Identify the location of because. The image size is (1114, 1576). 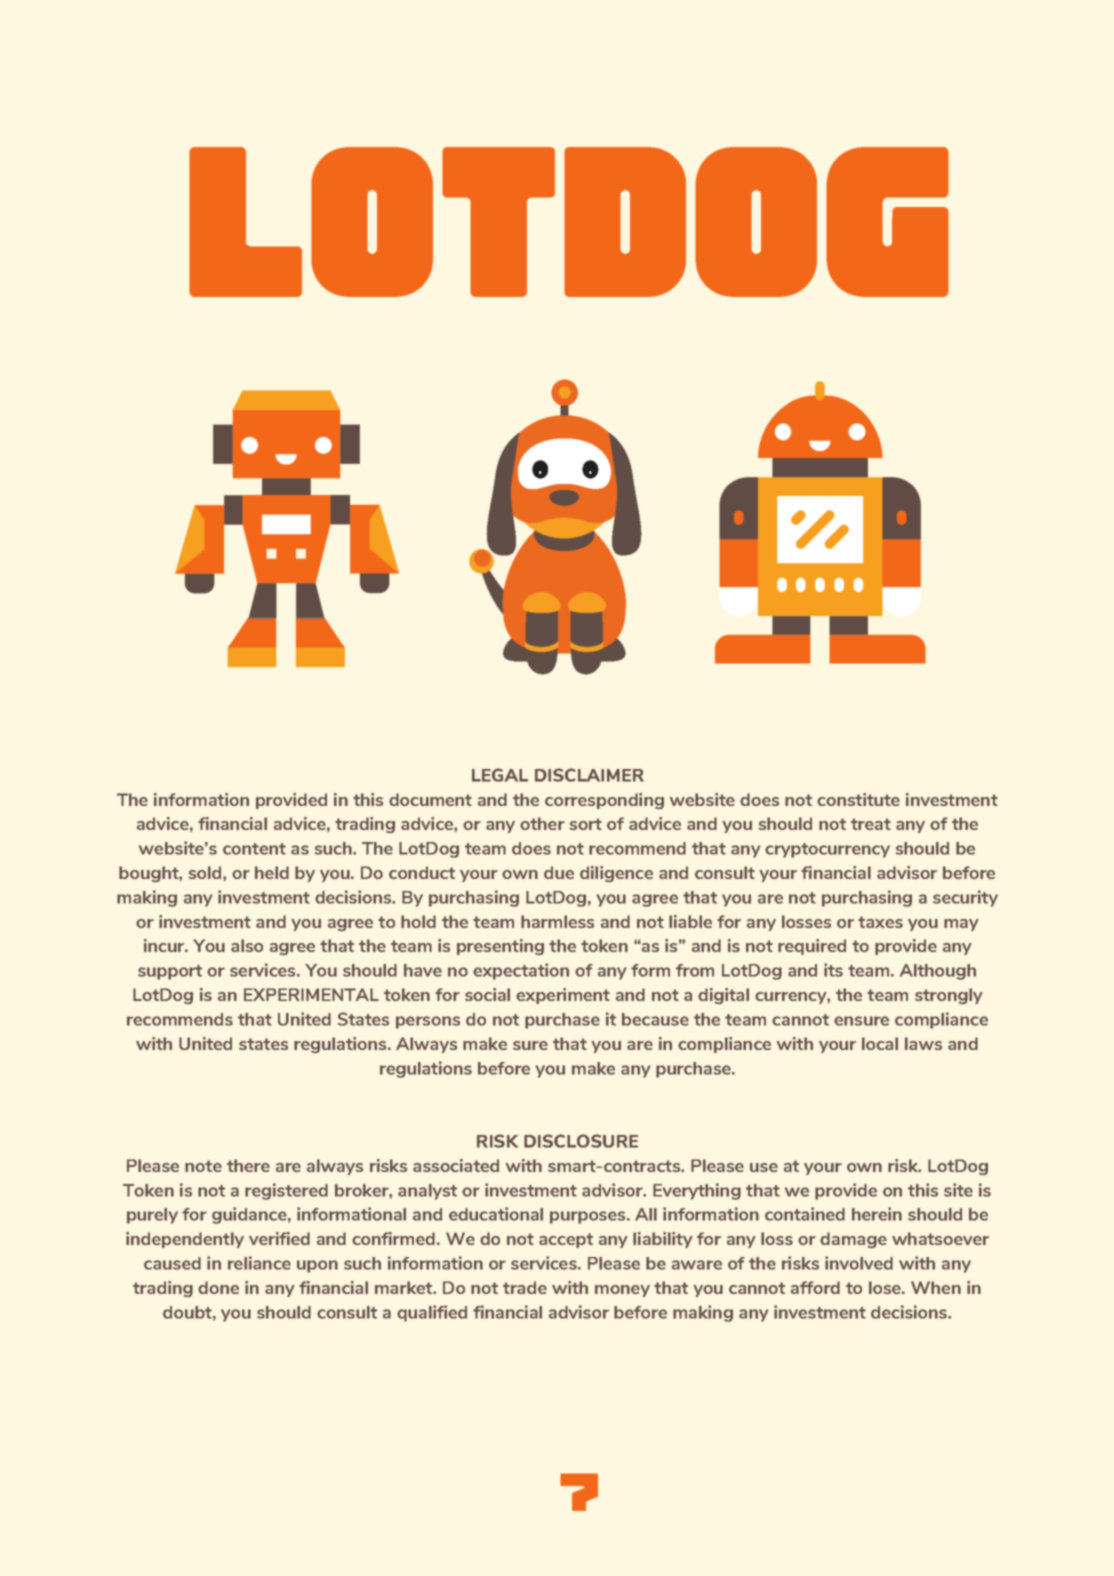
(655, 1019).
